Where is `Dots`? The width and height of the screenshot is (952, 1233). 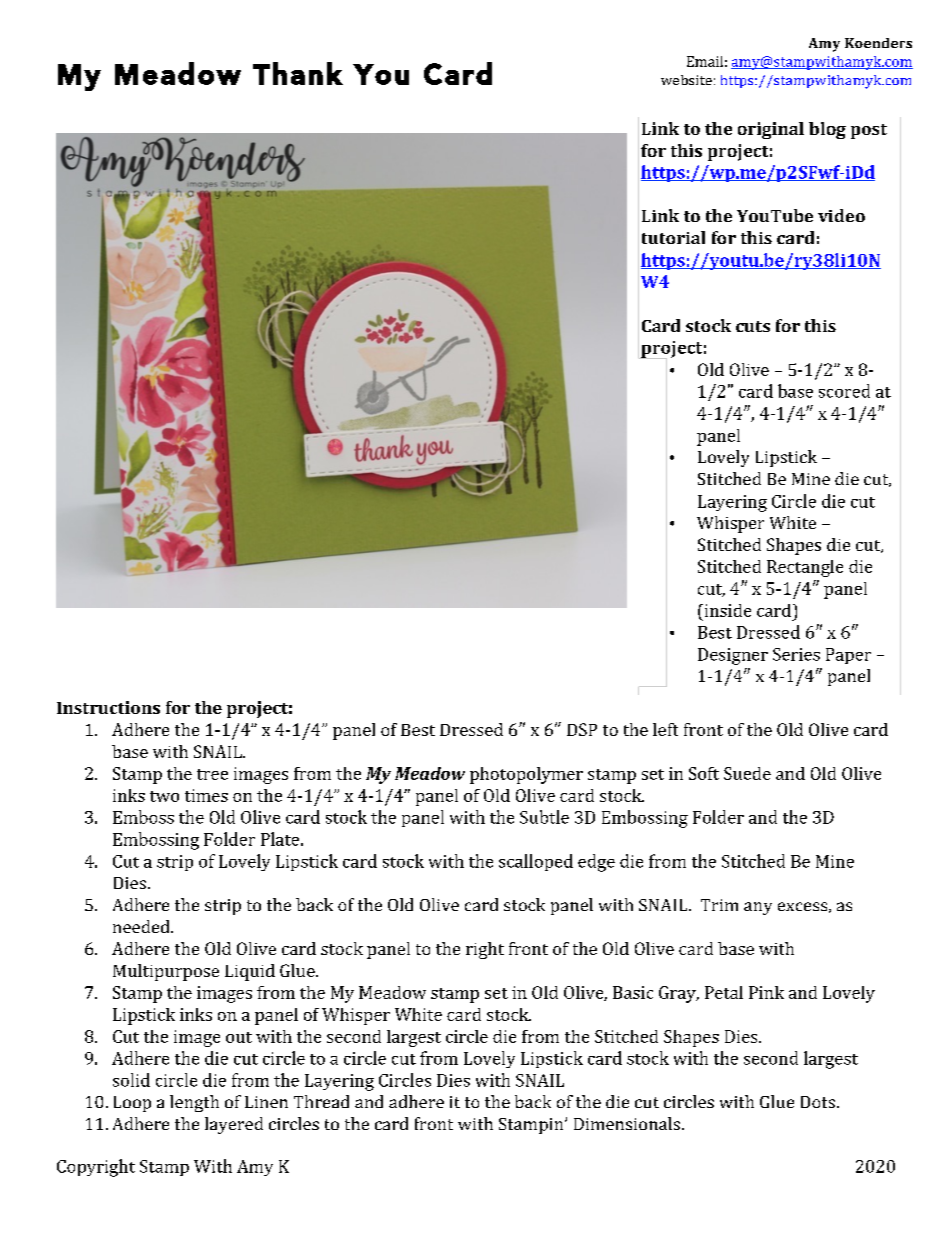 Dots is located at coordinates (818, 1102).
